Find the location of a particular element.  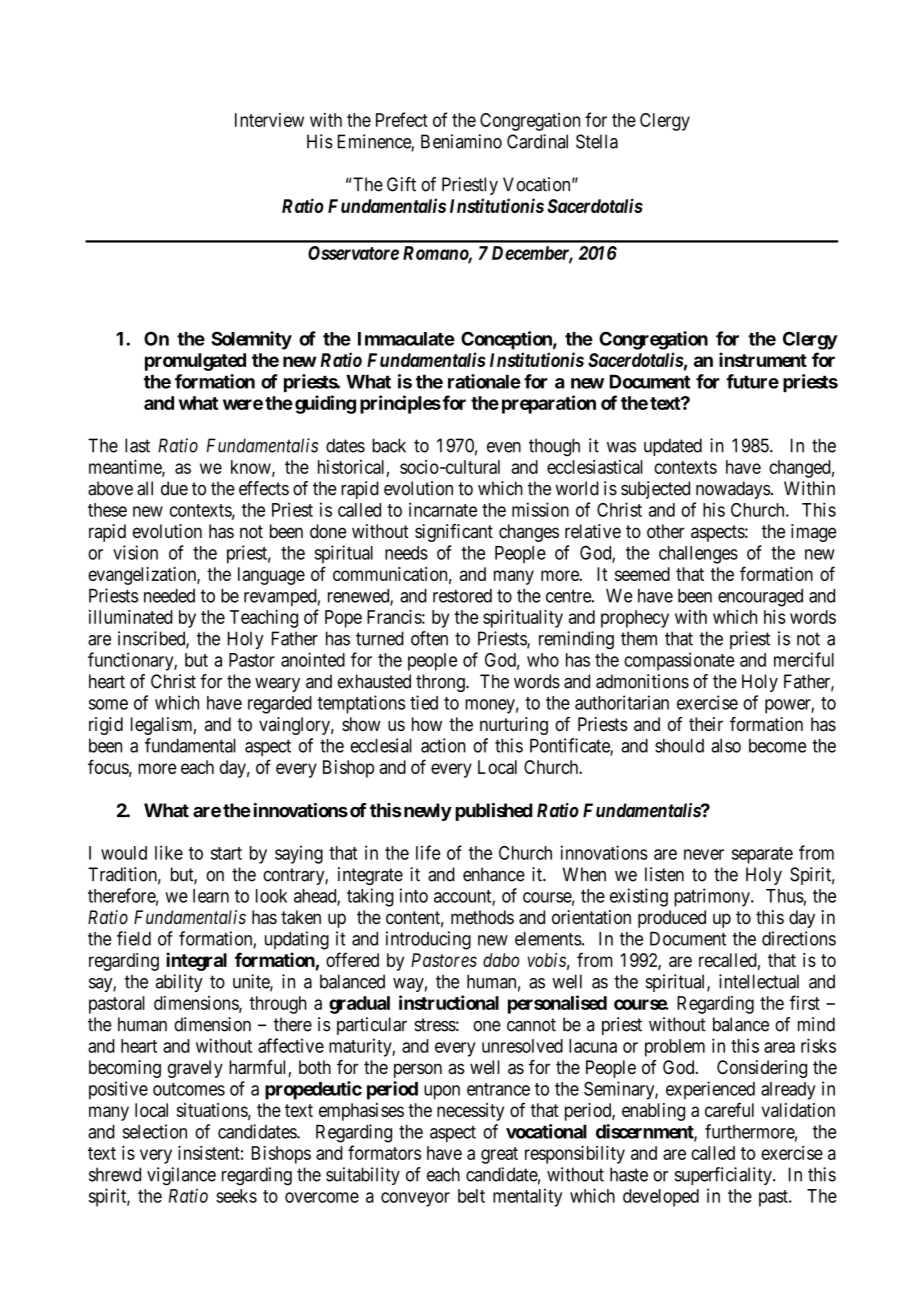

Prefect is located at coordinates (402, 119).
